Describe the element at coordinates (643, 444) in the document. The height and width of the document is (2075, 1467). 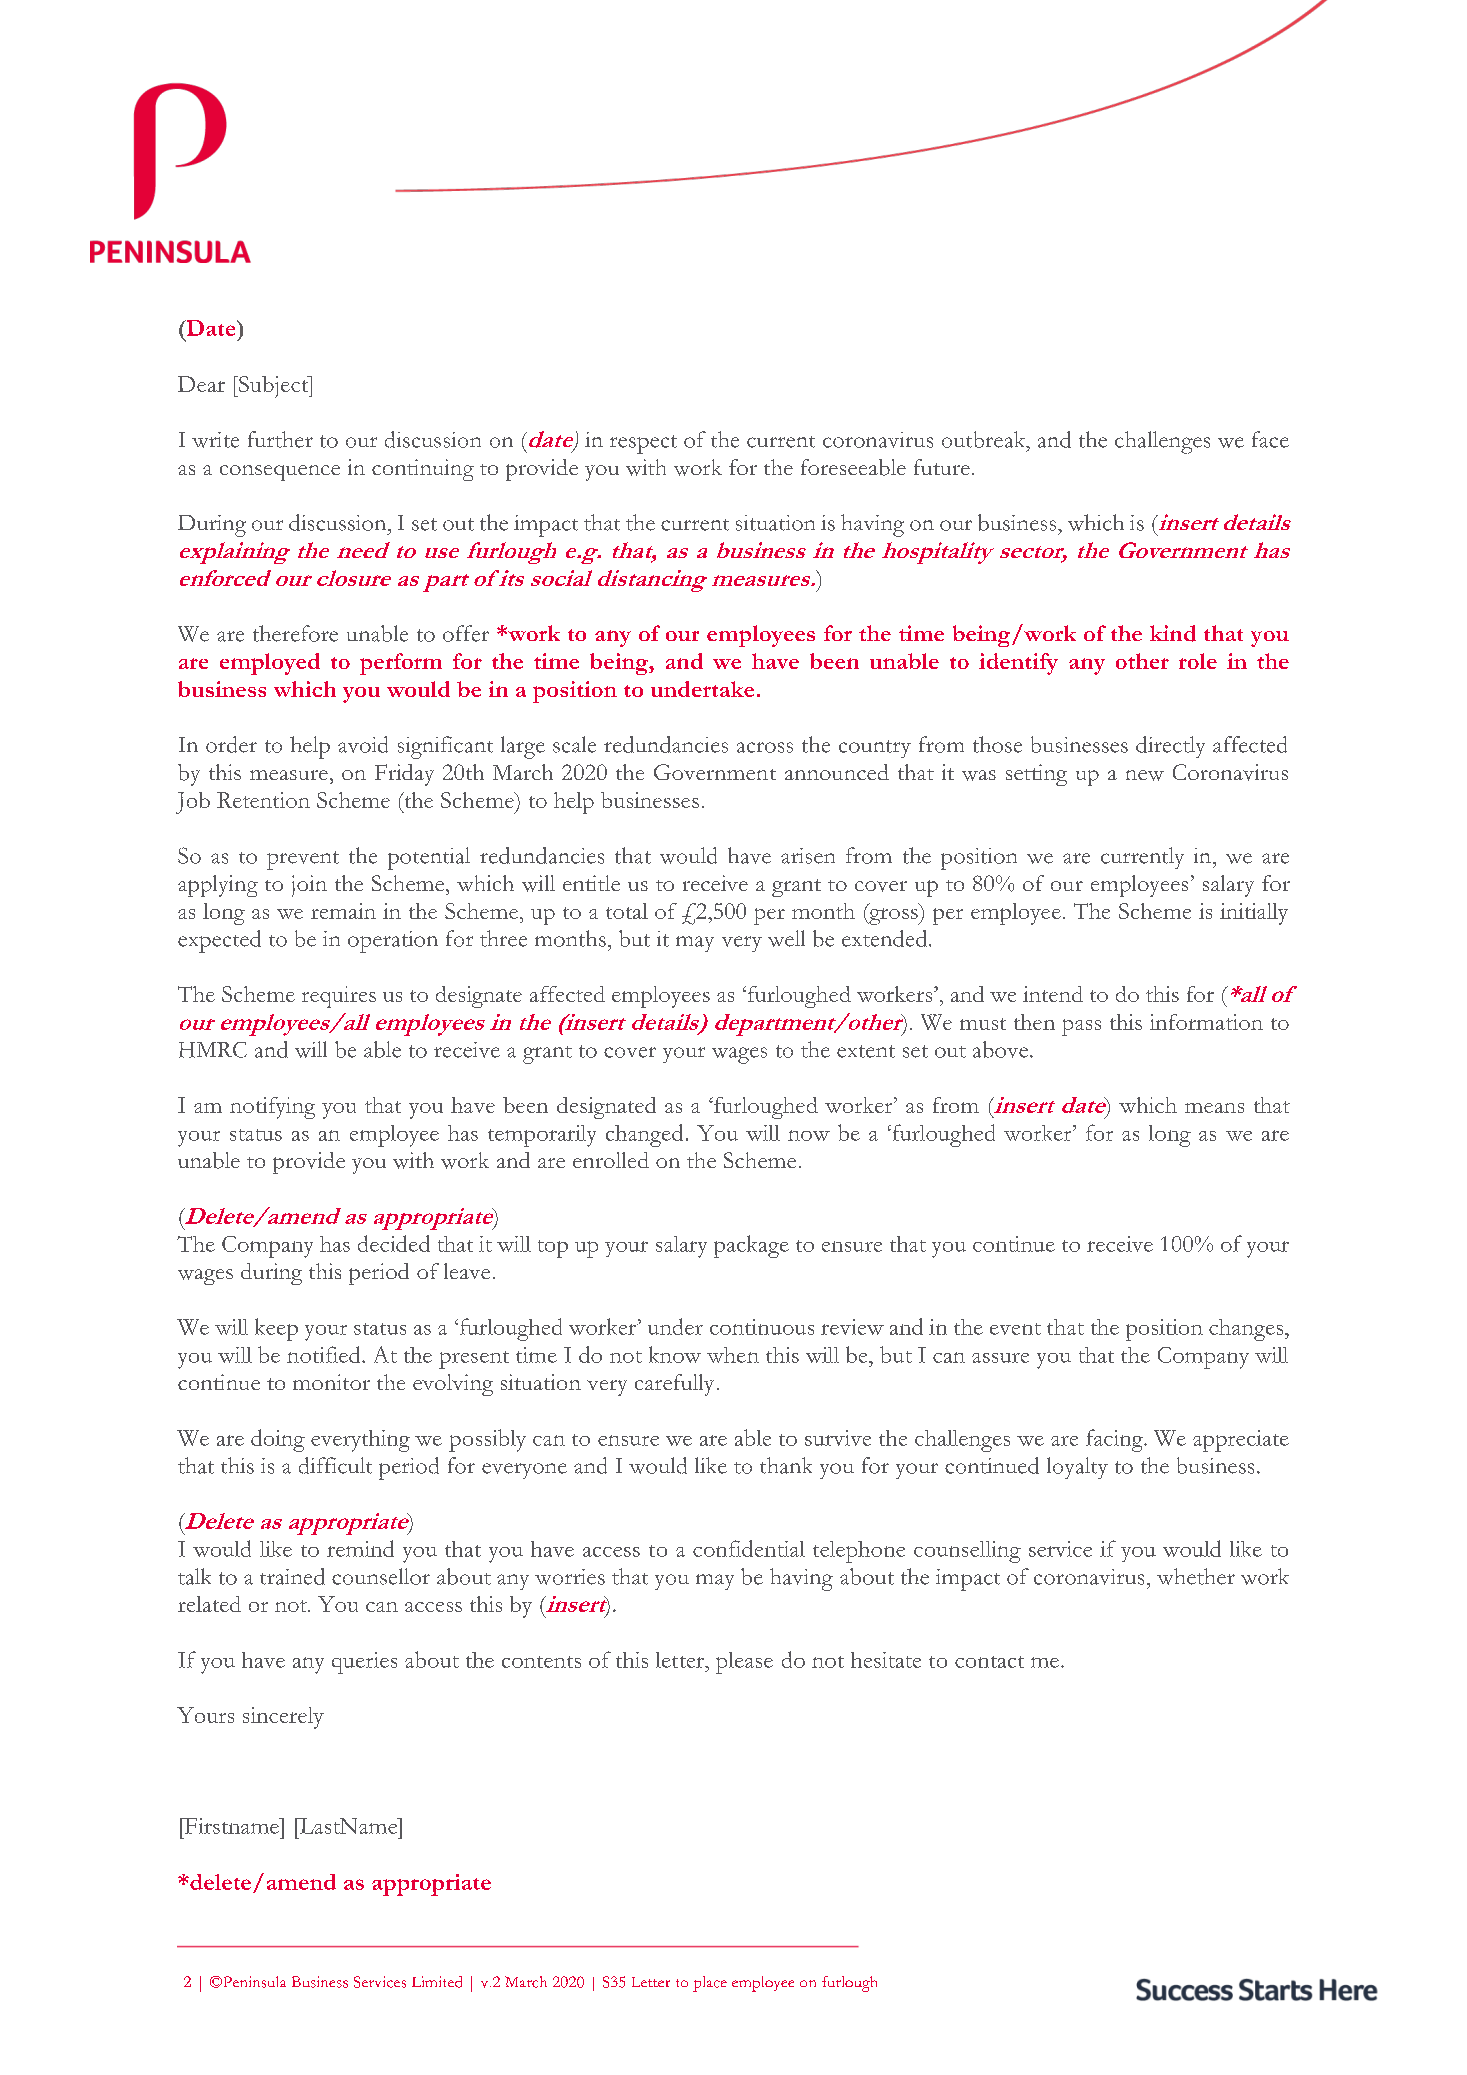
I see `respect` at that location.
